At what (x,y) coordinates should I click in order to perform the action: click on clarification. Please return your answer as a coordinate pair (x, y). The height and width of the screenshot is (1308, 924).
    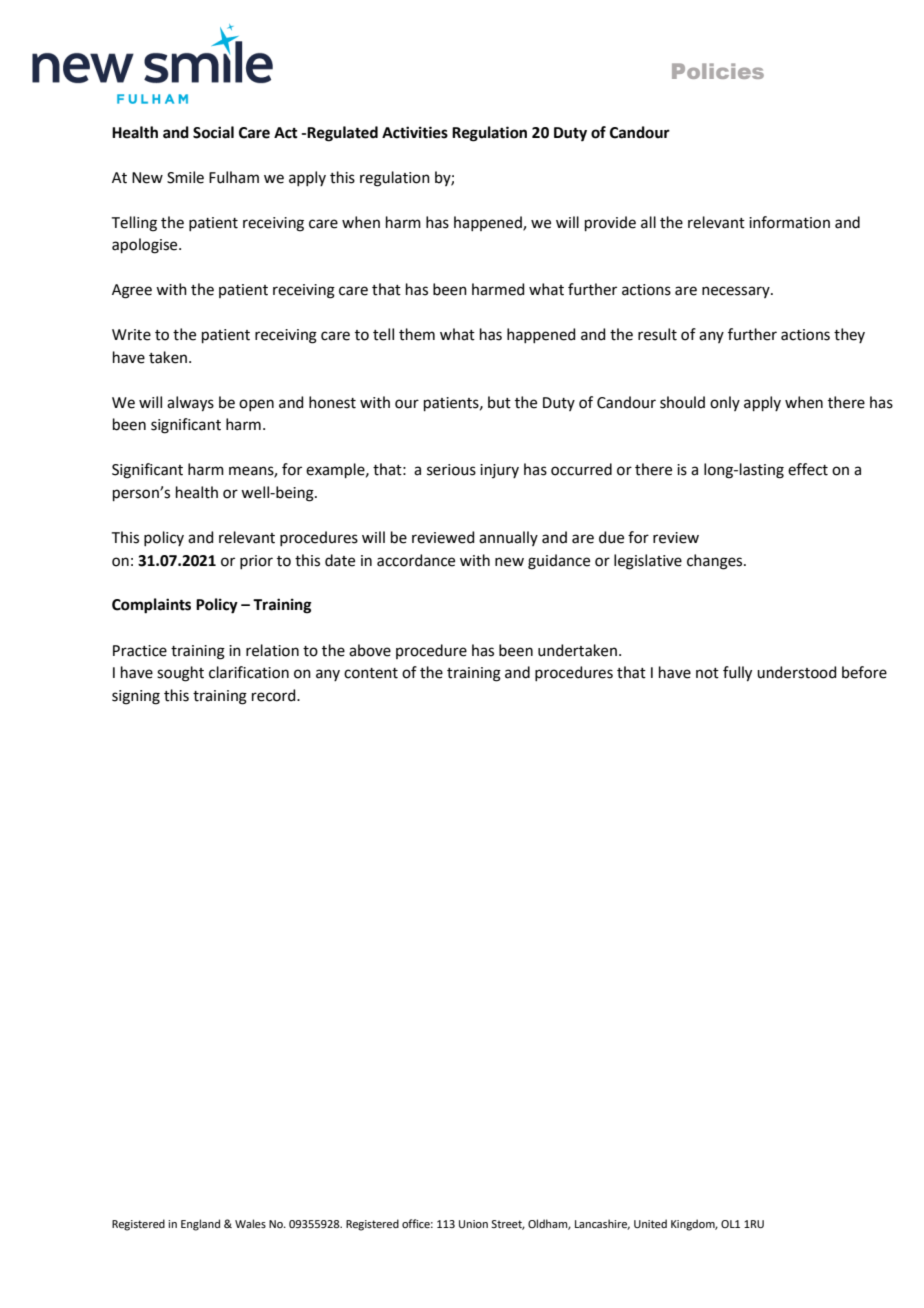
    Looking at the image, I should click on (249, 672).
